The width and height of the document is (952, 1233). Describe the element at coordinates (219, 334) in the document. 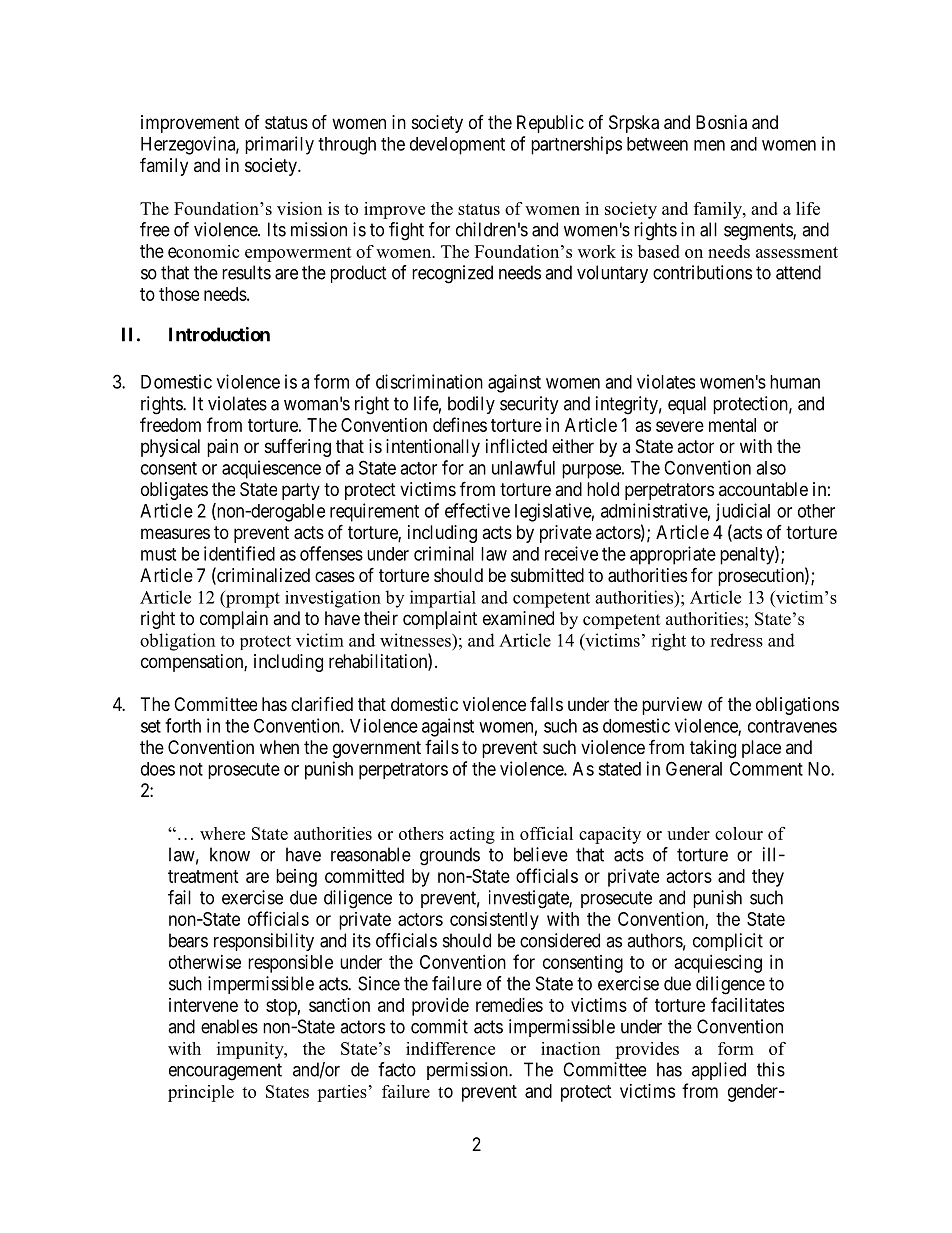

I see `Introduction` at that location.
